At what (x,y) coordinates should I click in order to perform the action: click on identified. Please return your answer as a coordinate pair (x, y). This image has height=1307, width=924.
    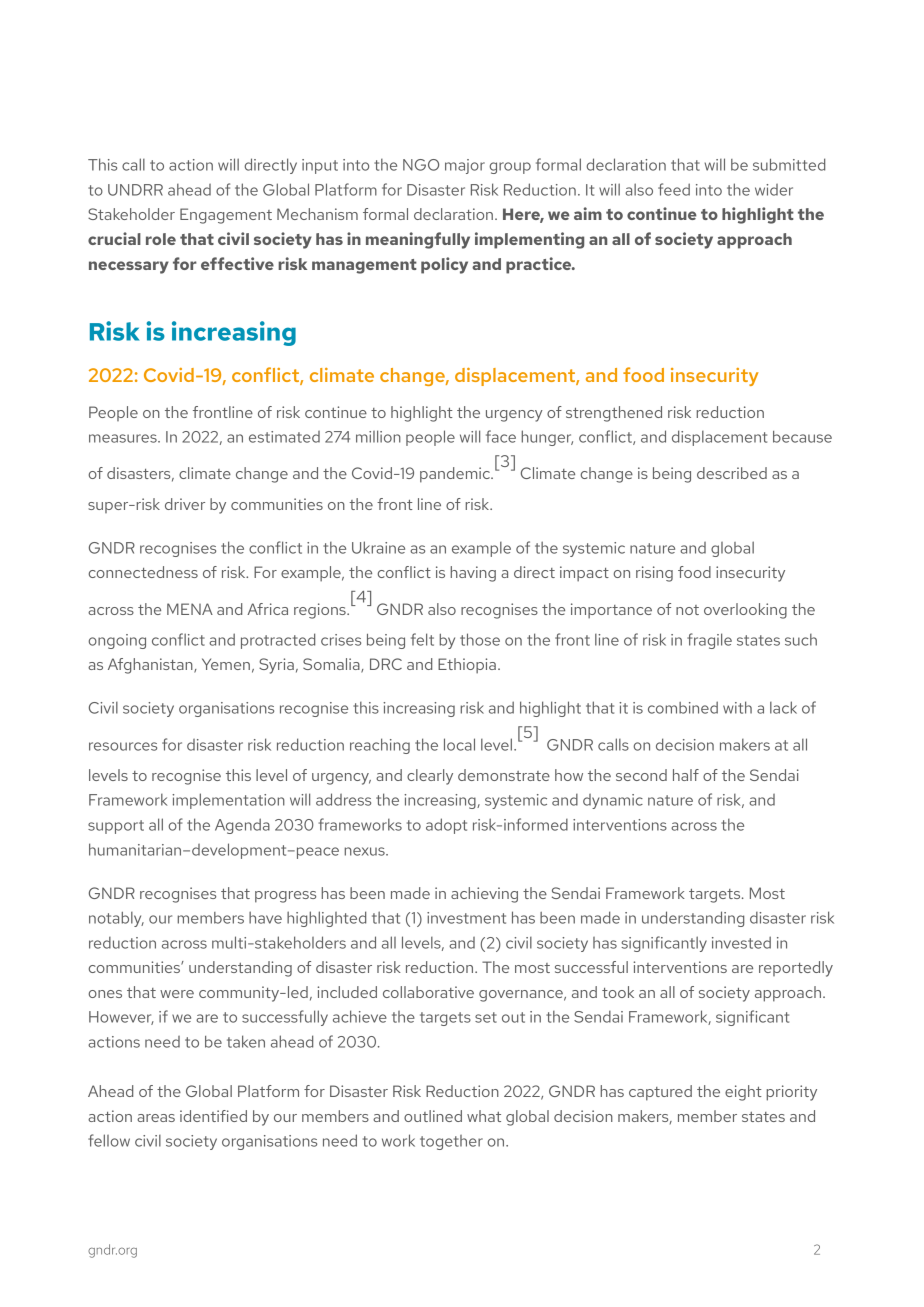
    Looking at the image, I should click on (213, 1116).
